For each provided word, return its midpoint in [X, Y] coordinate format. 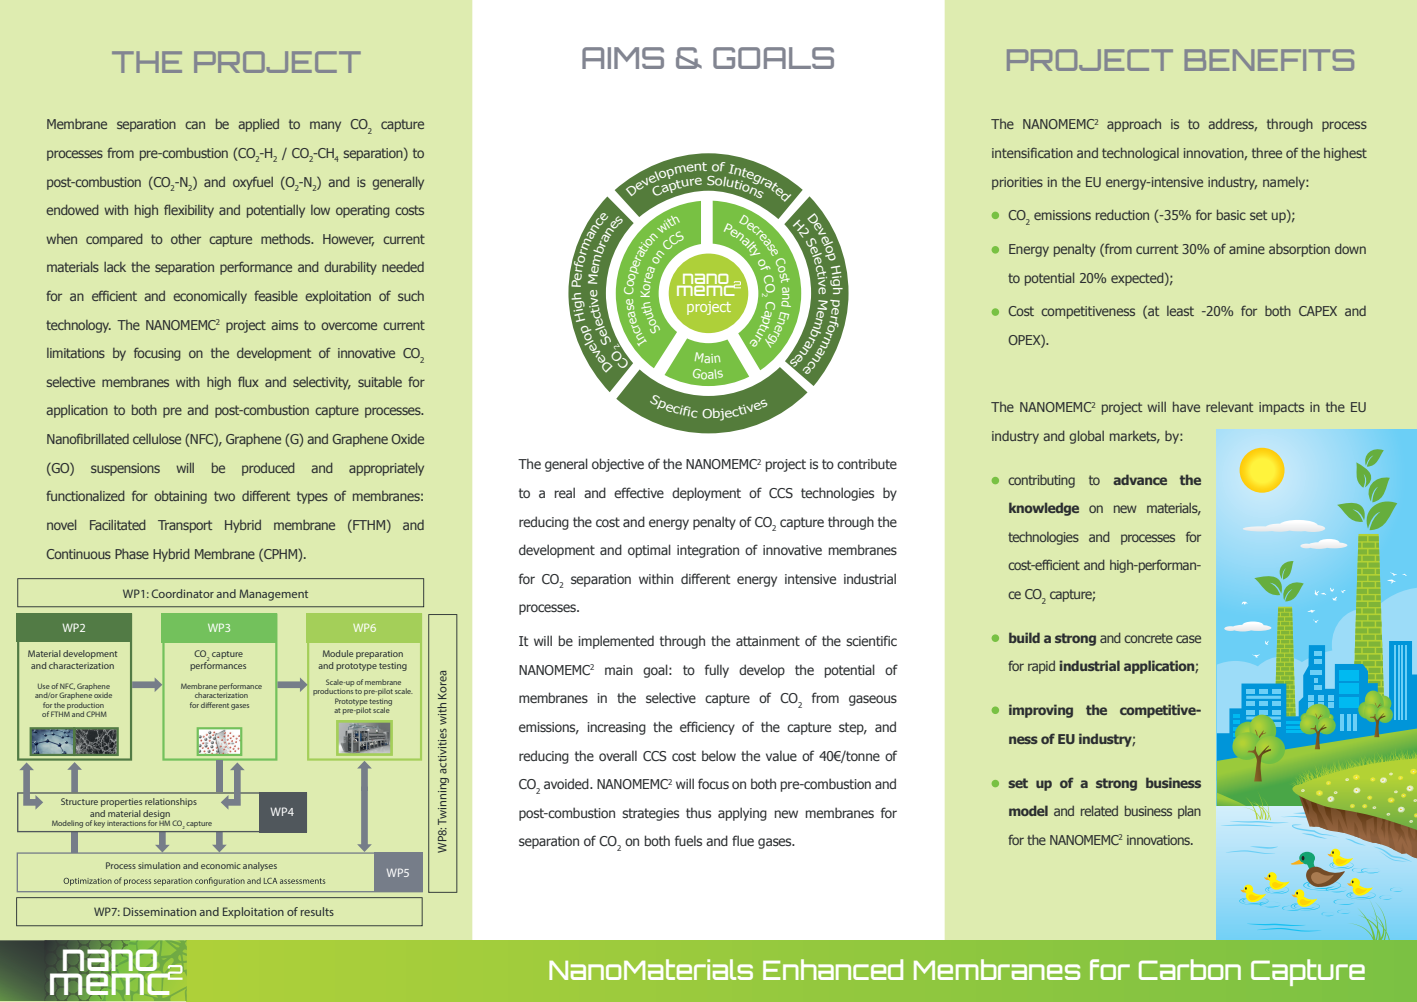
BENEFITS [1269, 60]
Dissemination [159, 911]
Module [338, 653]
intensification [1032, 152]
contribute [867, 463]
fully [717, 671]
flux [248, 381]
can [195, 125]
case [1188, 639]
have [1186, 406]
